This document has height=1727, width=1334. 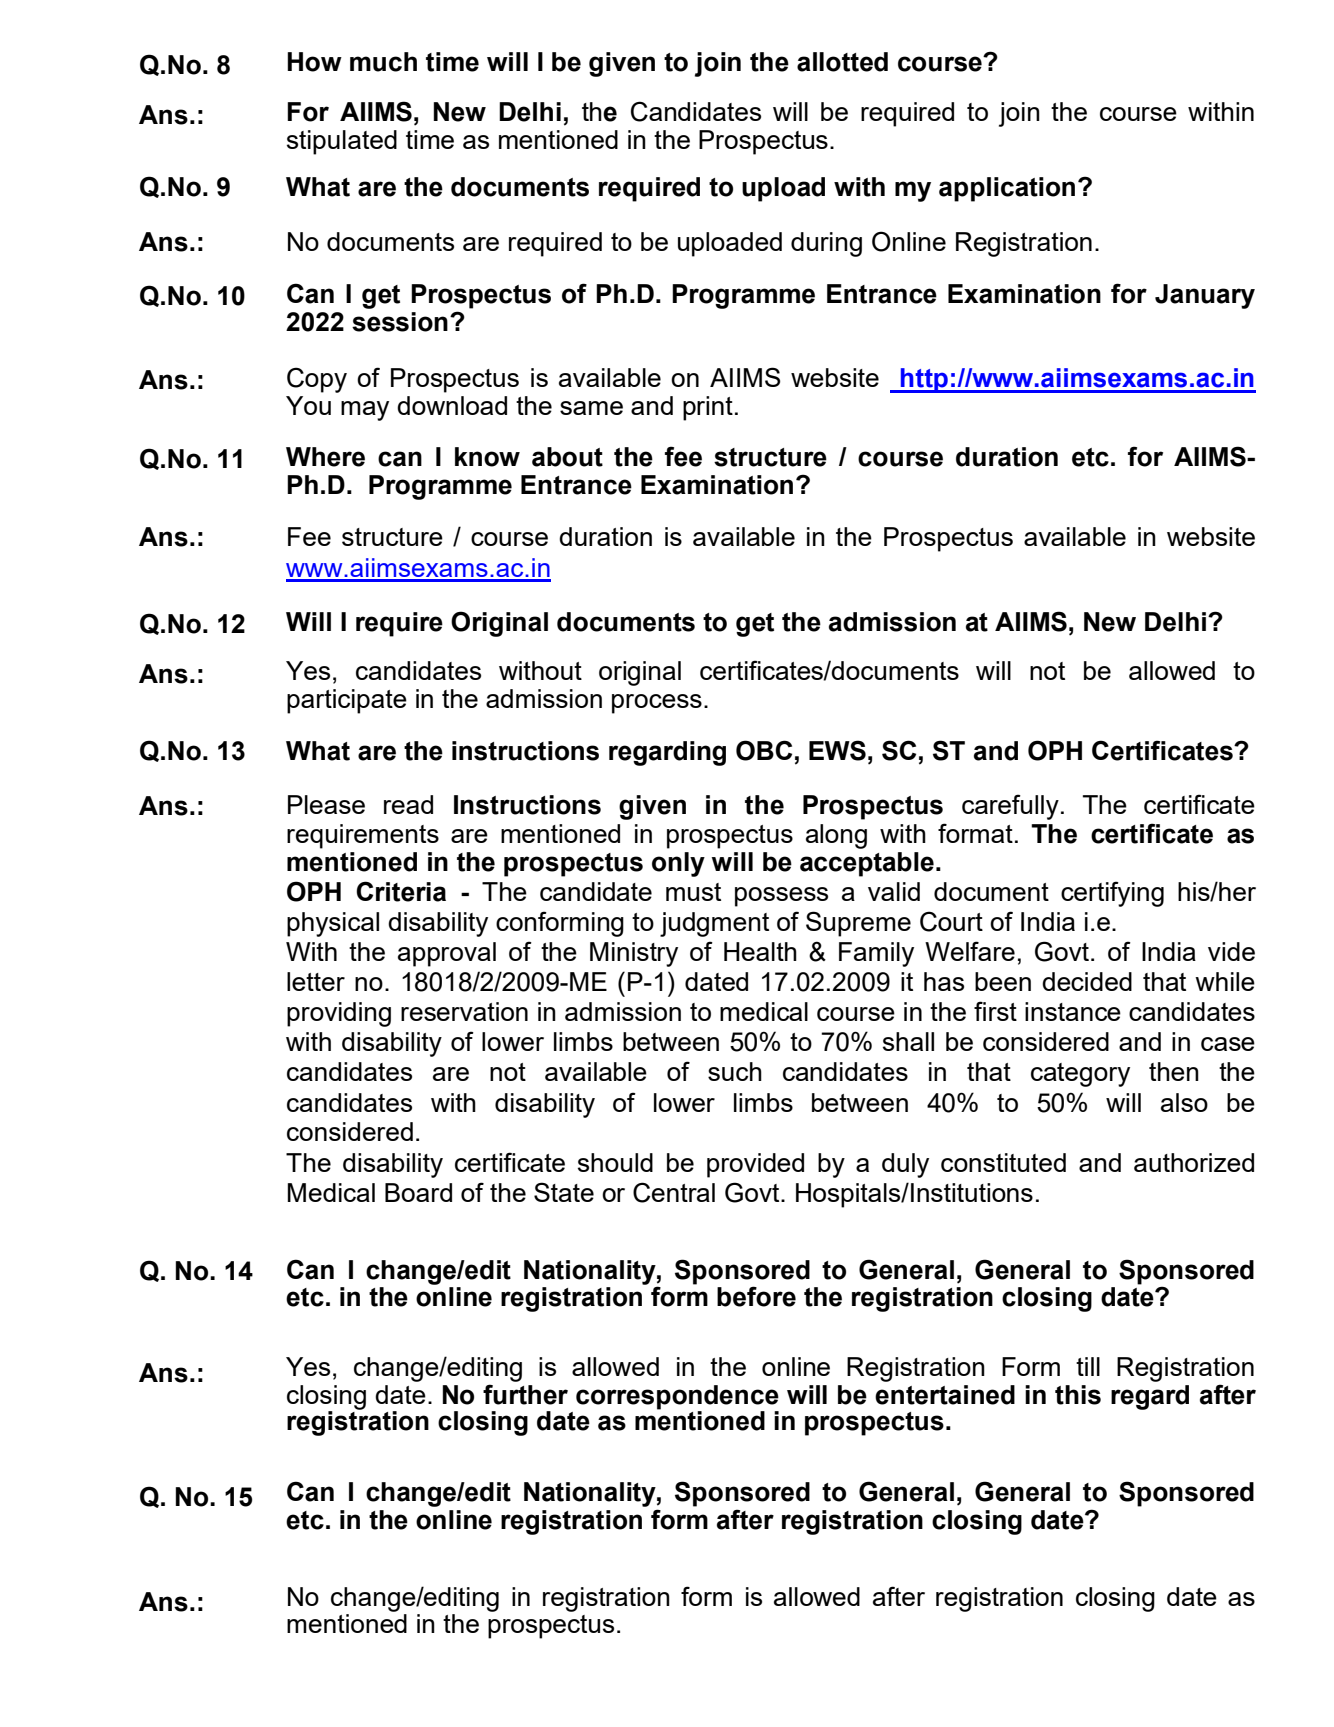 I want to click on Health, so click(x=760, y=951).
